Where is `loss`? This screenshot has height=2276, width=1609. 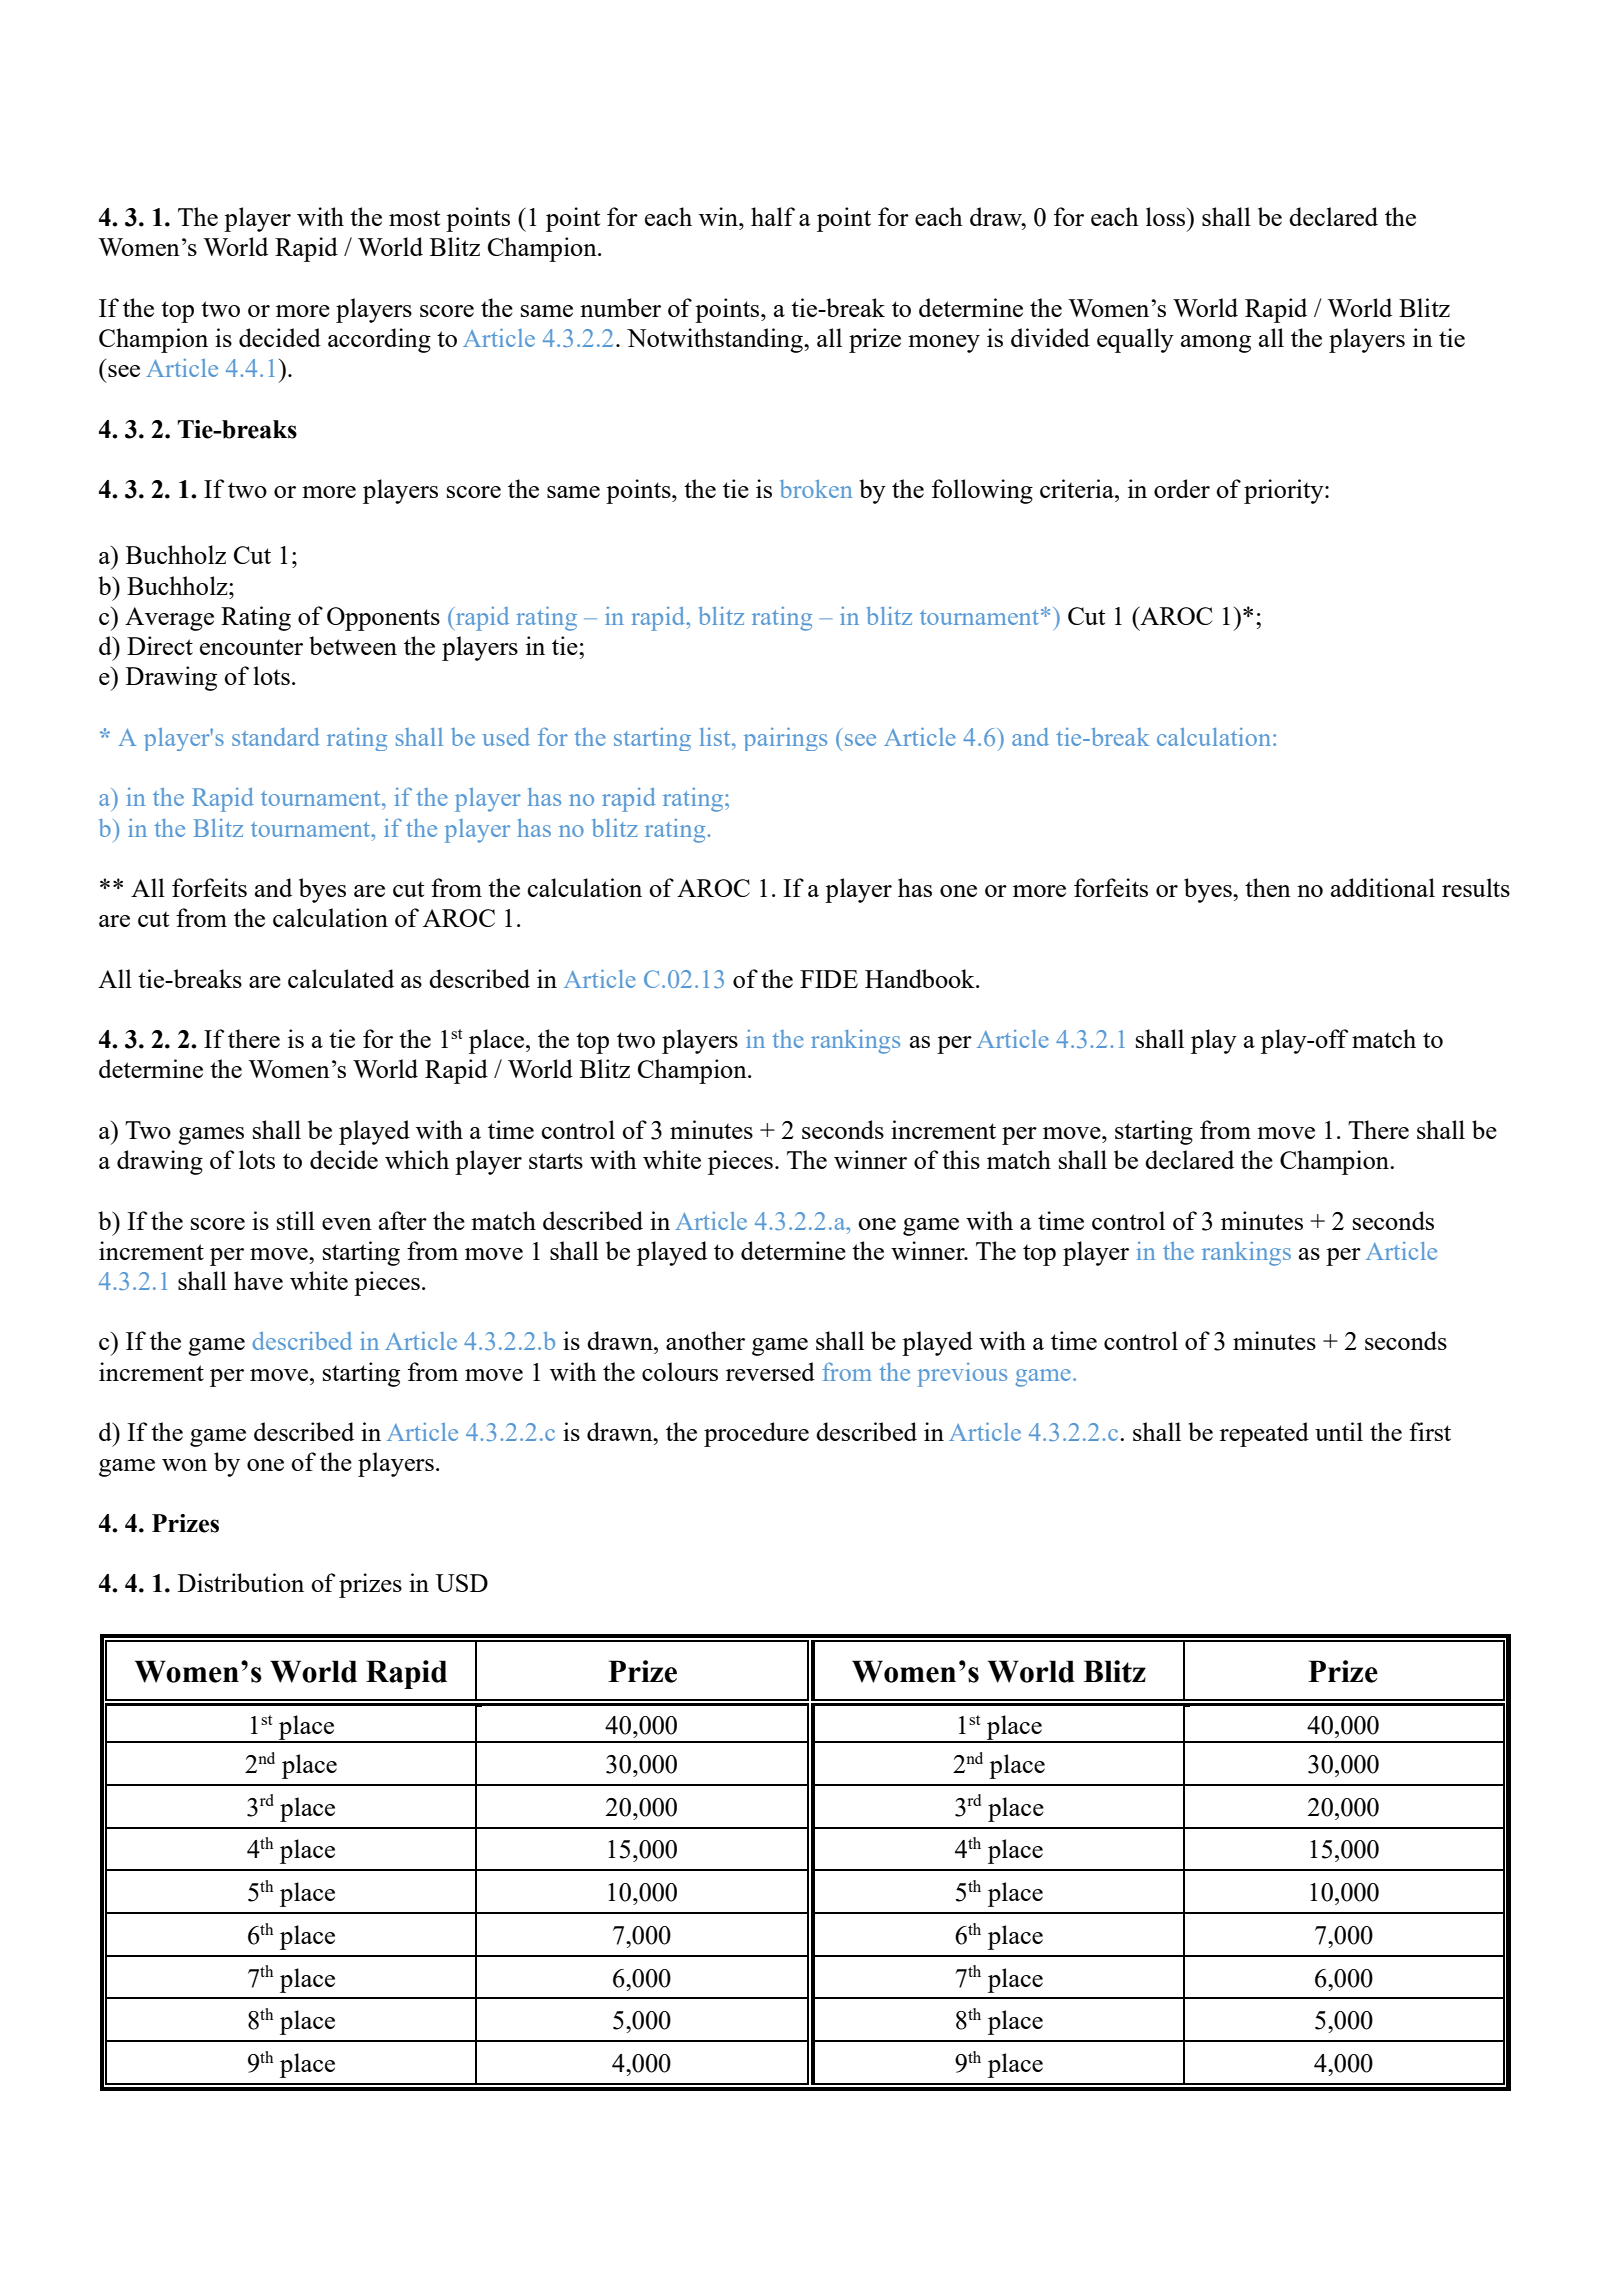 loss is located at coordinates (1167, 216).
